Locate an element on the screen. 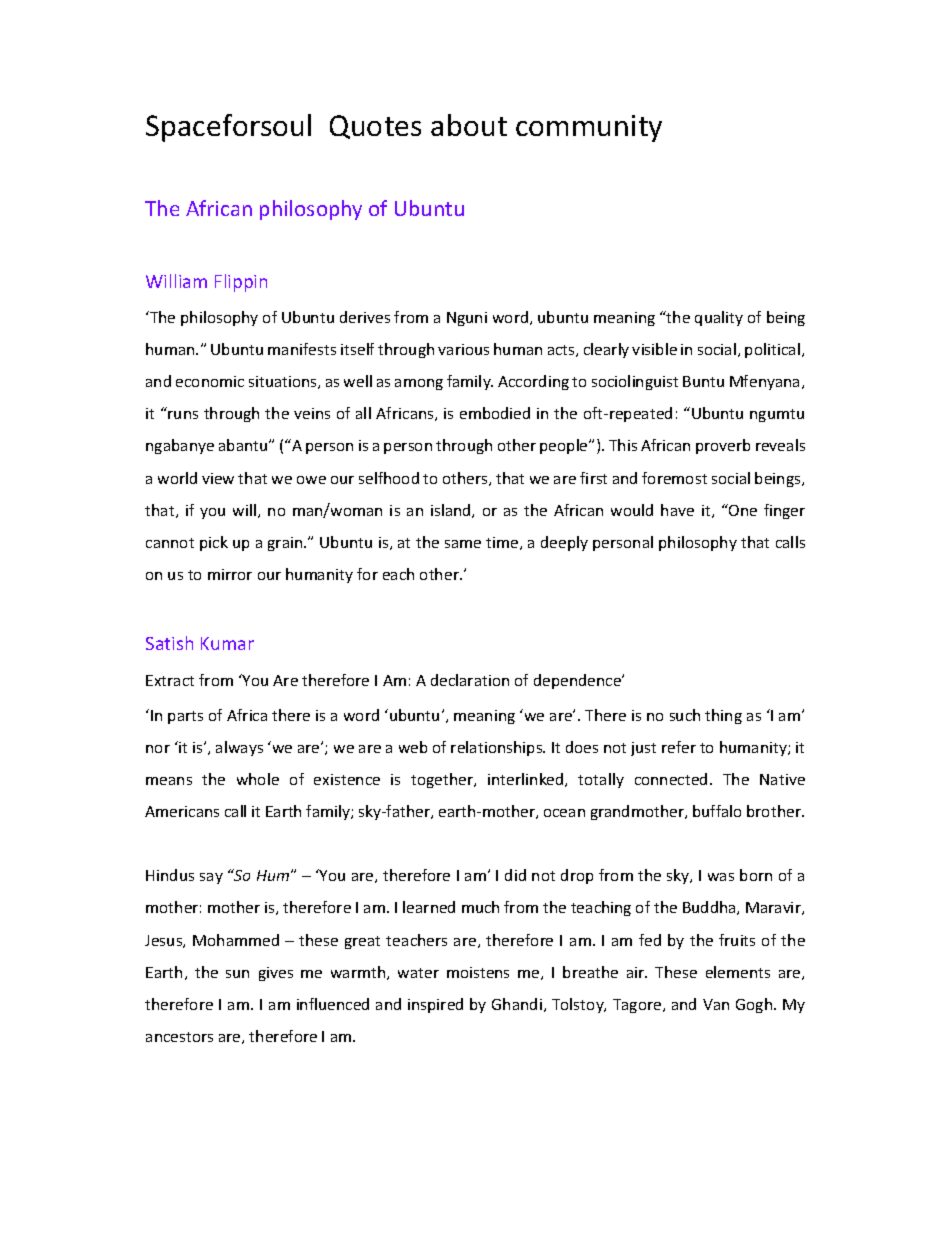  community is located at coordinates (589, 128).
